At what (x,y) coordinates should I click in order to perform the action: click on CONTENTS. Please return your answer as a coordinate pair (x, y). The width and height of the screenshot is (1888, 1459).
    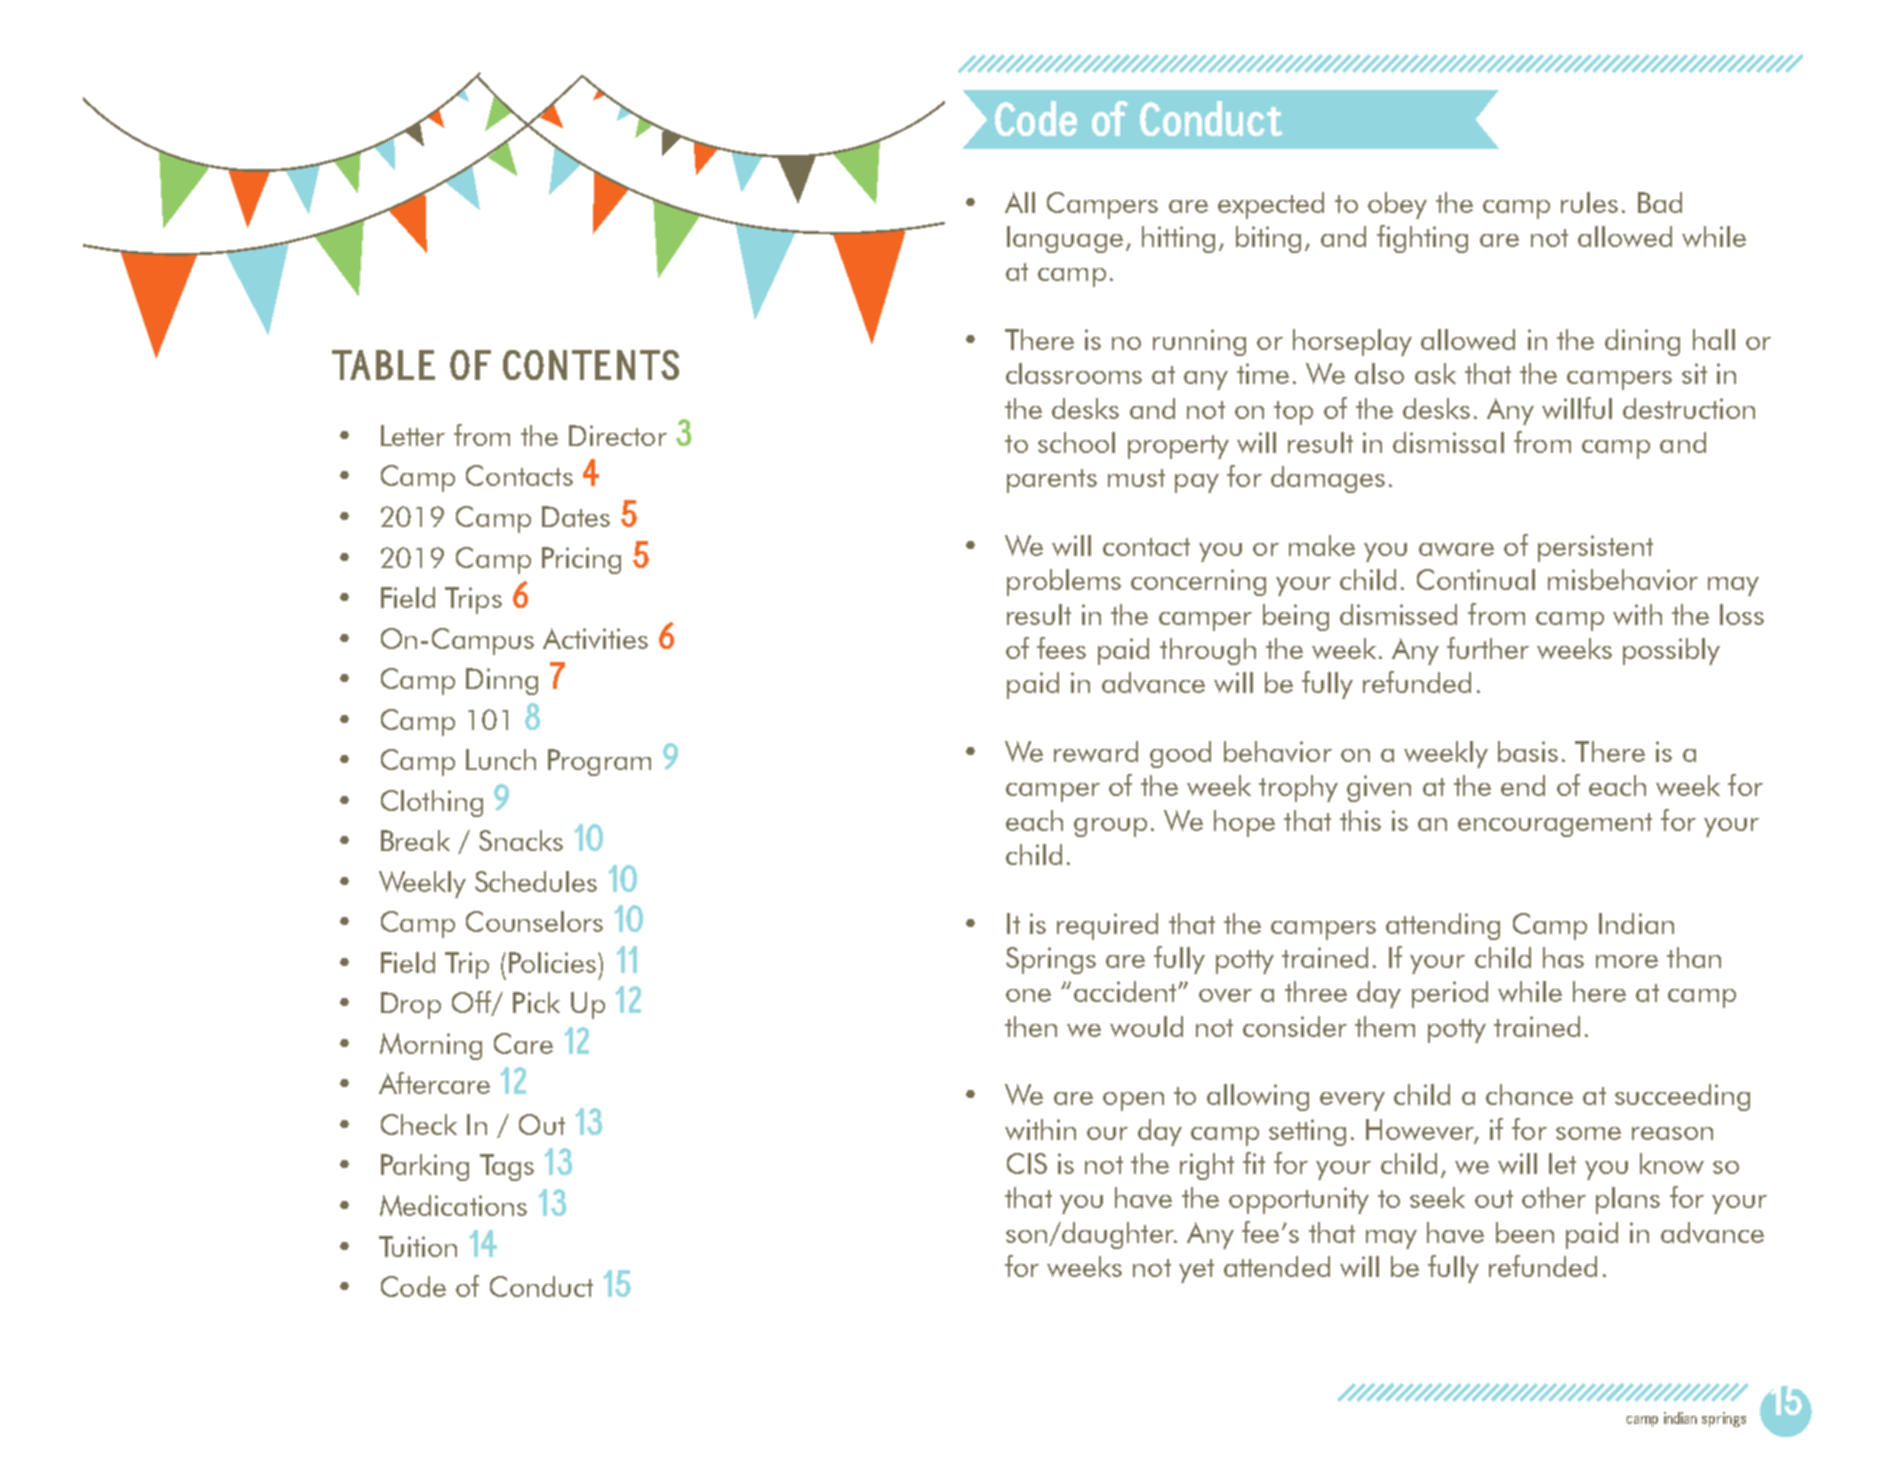
    Looking at the image, I should click on (591, 365).
